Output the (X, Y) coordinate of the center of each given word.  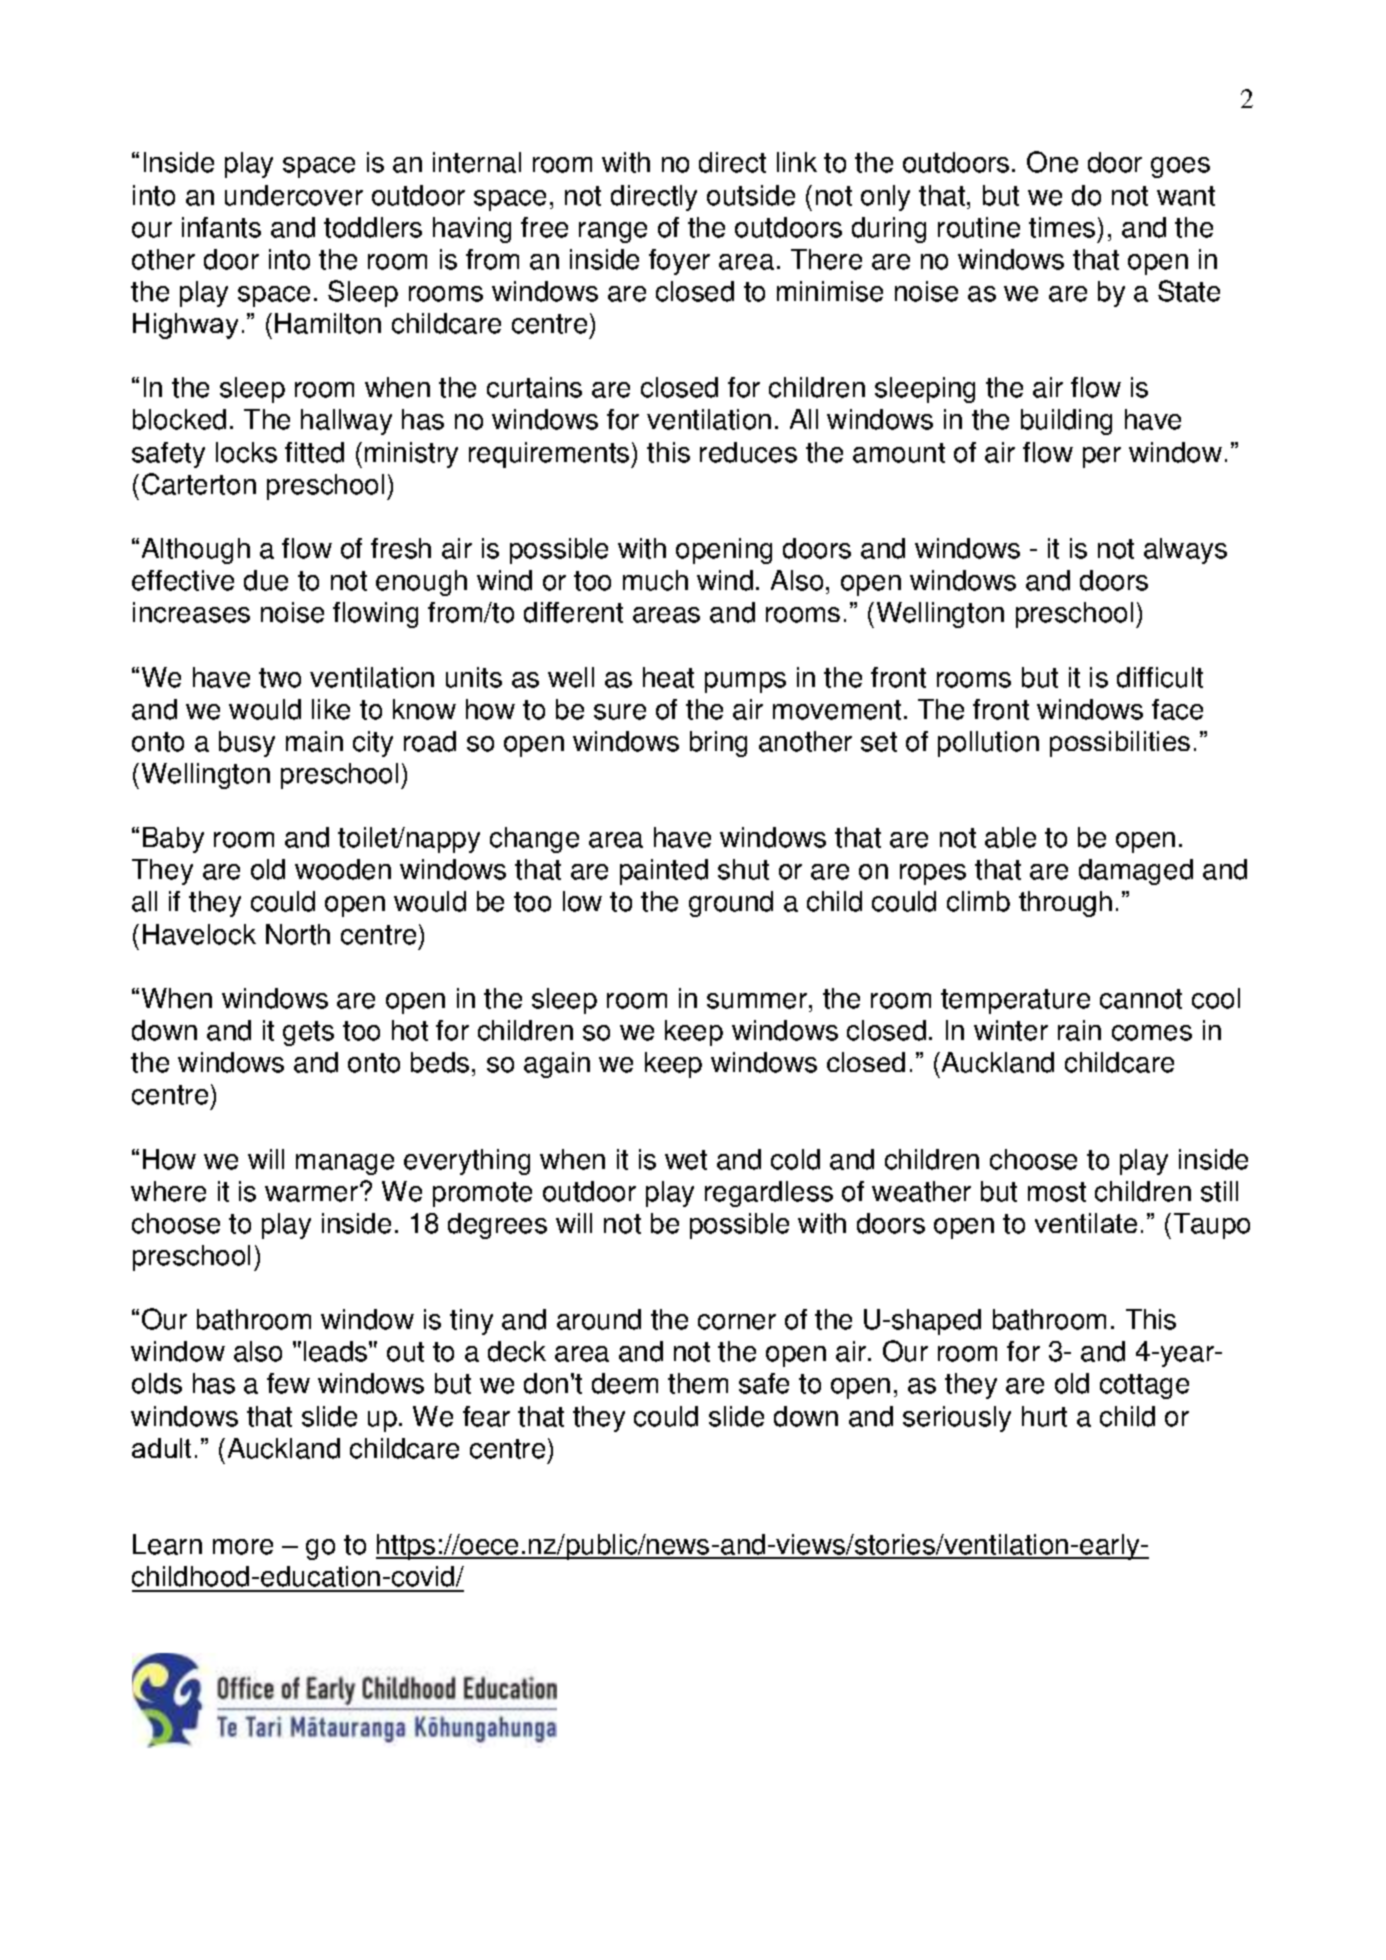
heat (668, 677)
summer (758, 1001)
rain (1079, 1030)
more (243, 1547)
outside (751, 195)
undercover (294, 195)
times (1062, 227)
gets (308, 1033)
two (280, 678)
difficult (1160, 677)
